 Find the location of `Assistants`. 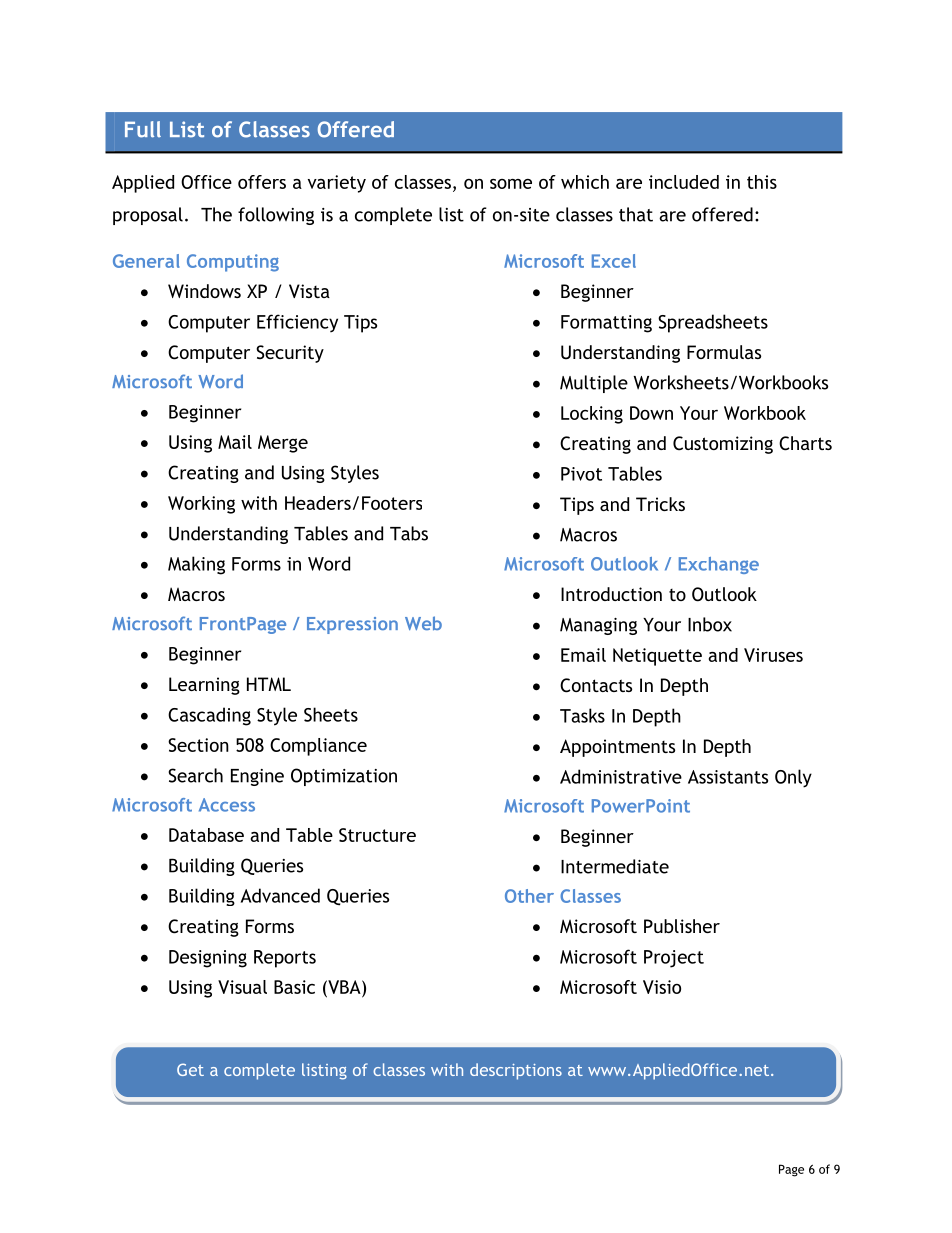

Assistants is located at coordinates (728, 777).
